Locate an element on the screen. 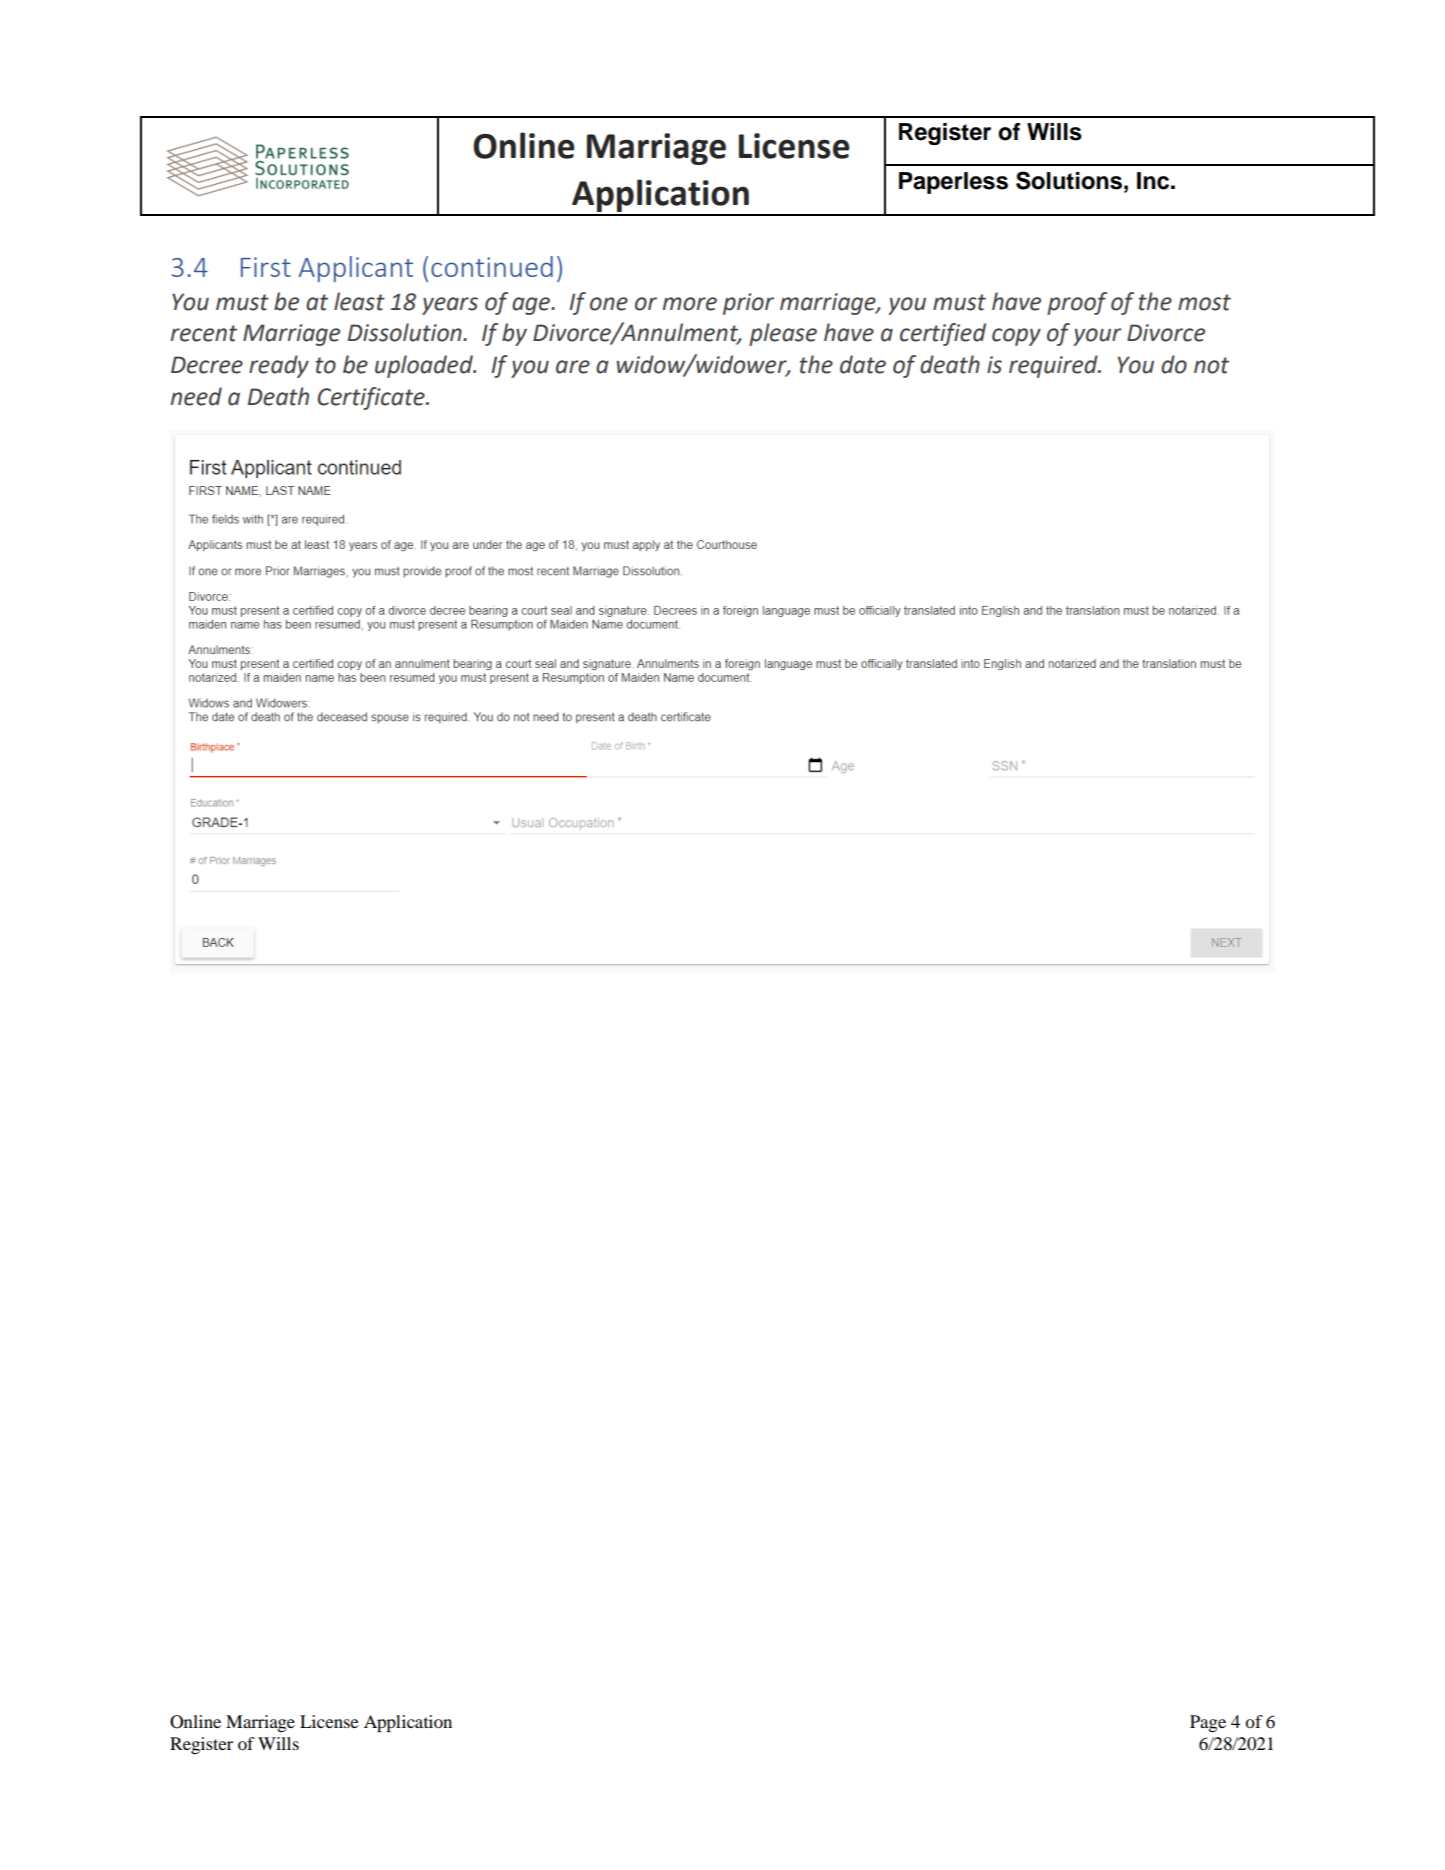 The image size is (1445, 1870). date is located at coordinates (863, 364).
